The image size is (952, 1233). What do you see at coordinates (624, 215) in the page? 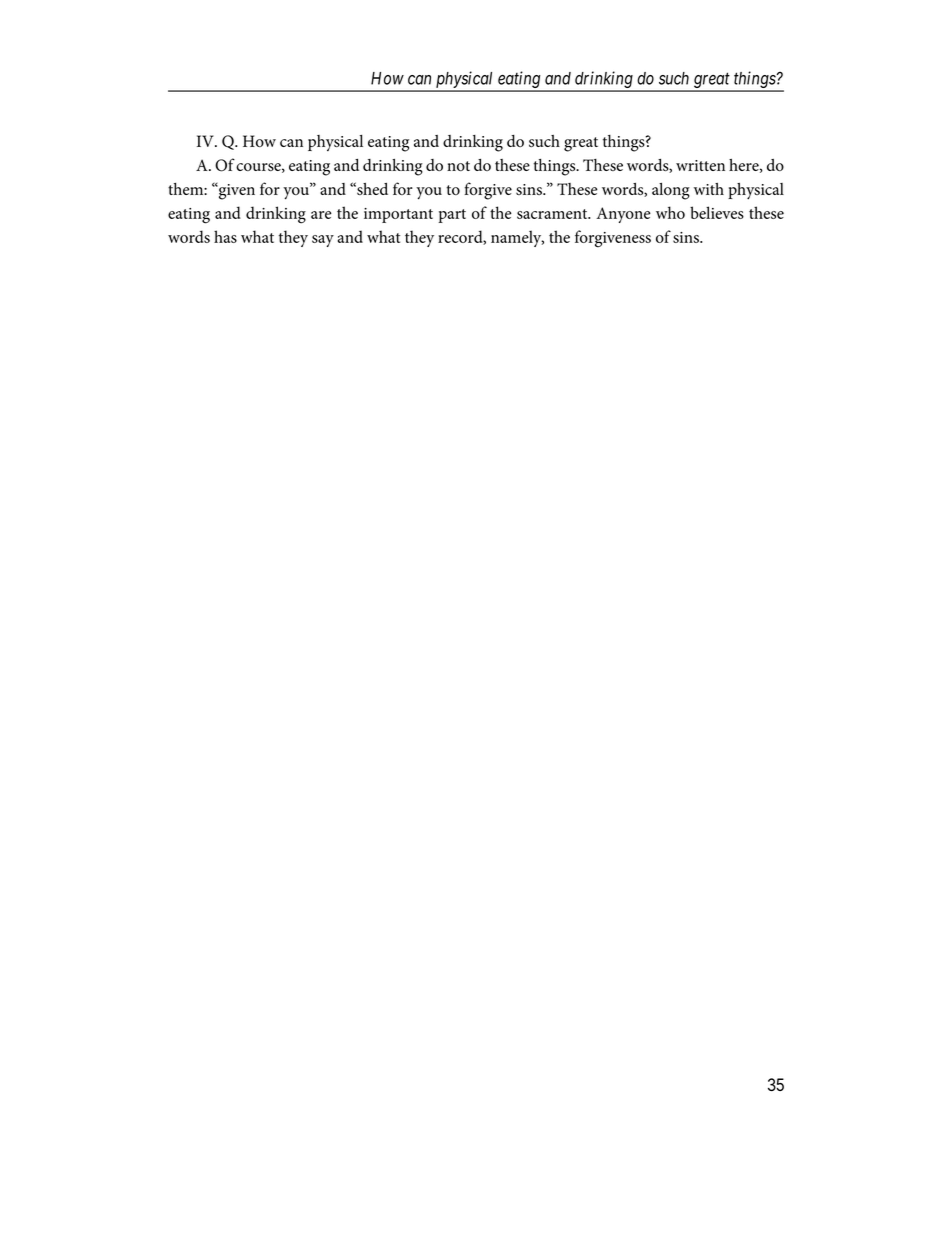
I see `Anyone` at bounding box center [624, 215].
